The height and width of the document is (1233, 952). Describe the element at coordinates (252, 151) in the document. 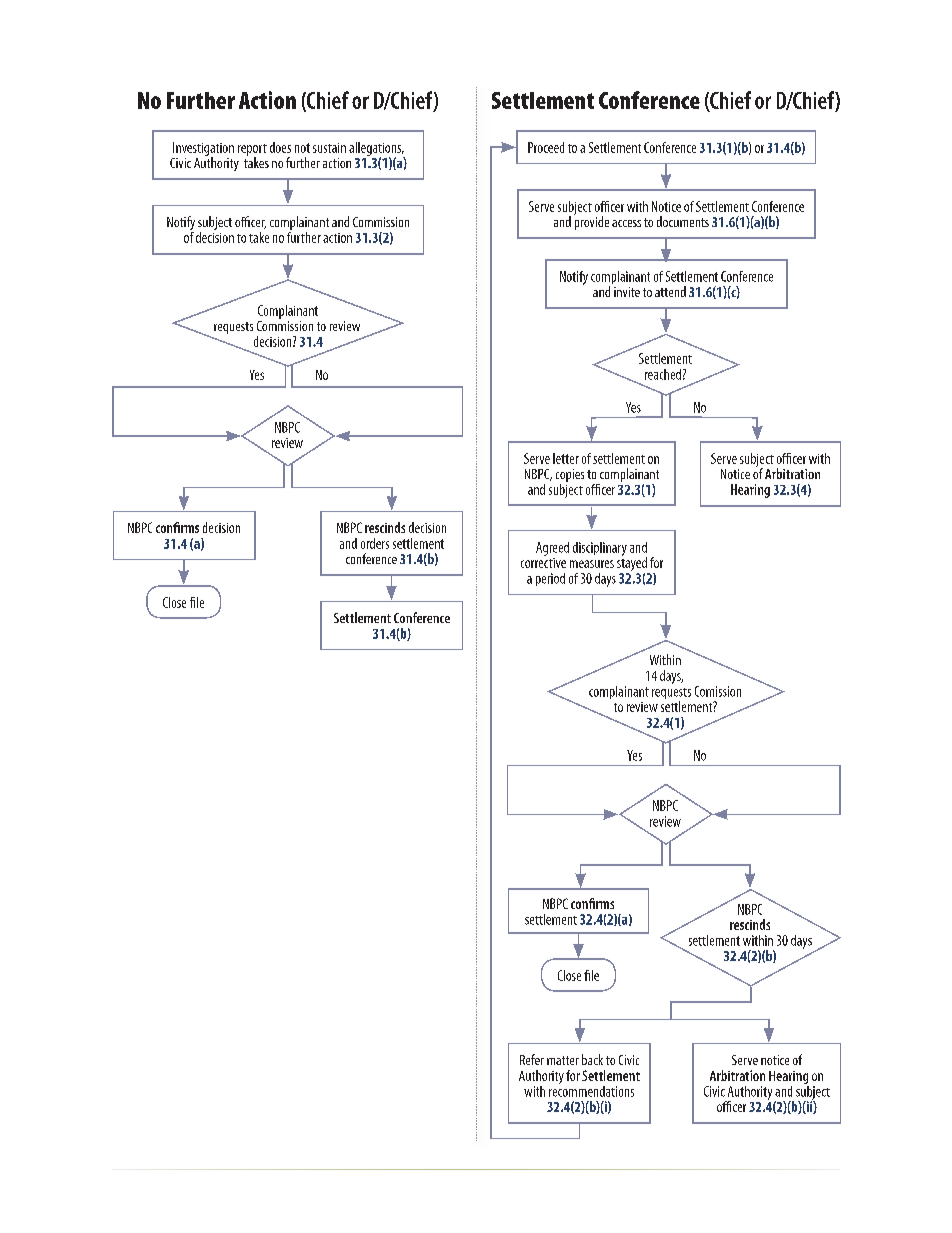

I see `report` at that location.
